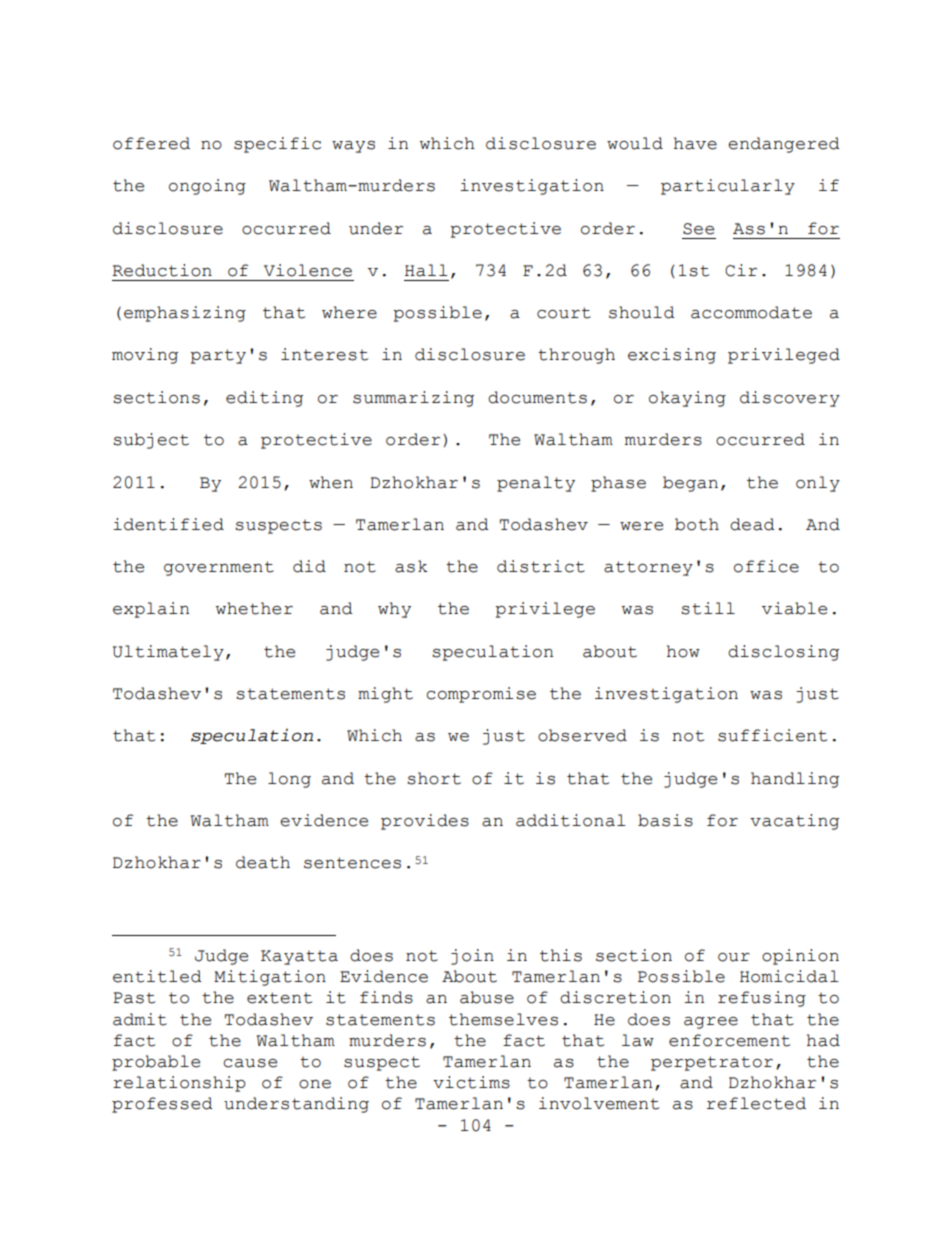 The width and height of the screenshot is (952, 1233). I want to click on cause, so click(250, 1063).
